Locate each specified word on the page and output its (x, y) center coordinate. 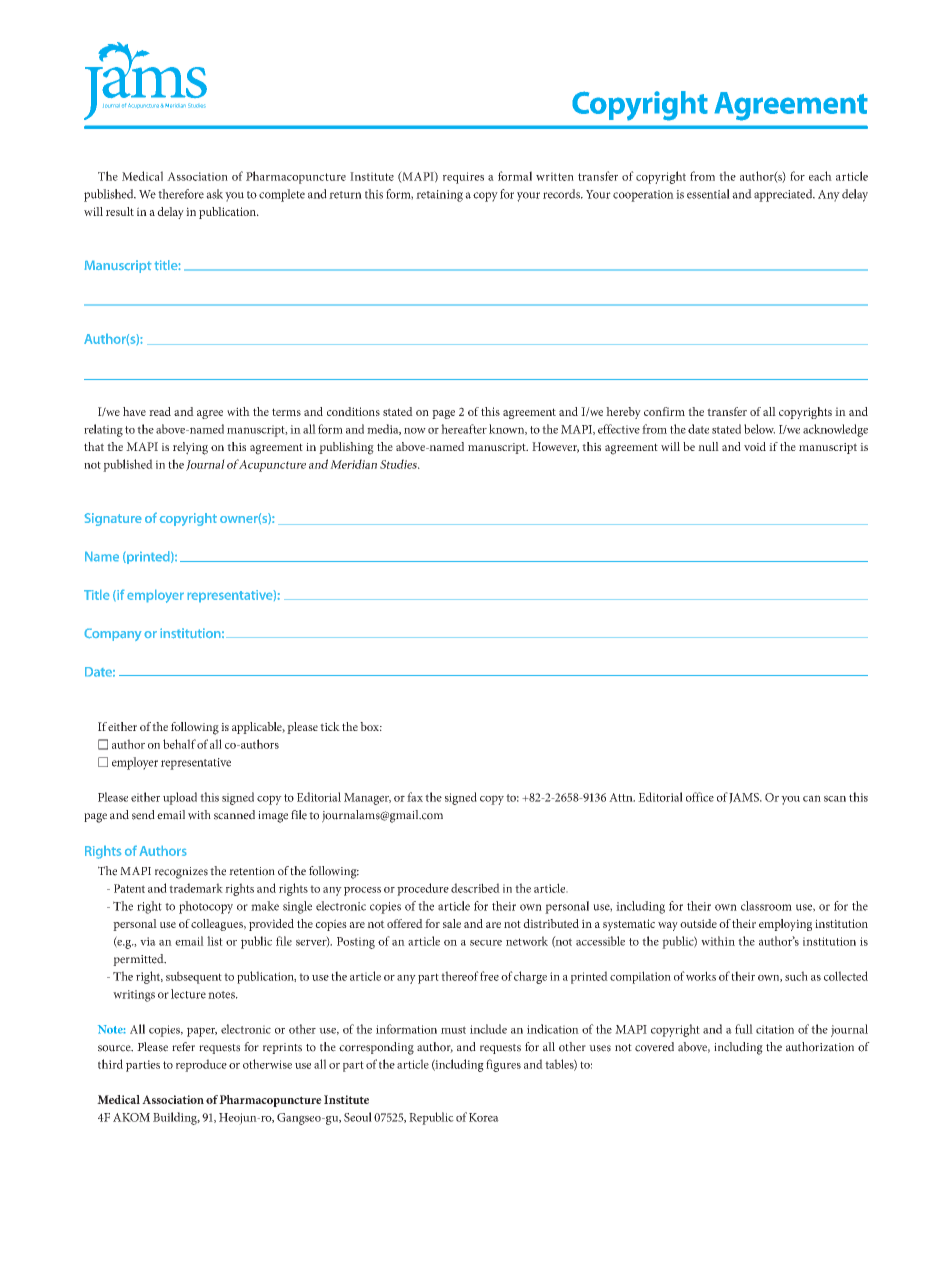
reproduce (201, 1065)
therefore (181, 194)
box (371, 726)
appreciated (784, 195)
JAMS (745, 798)
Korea (484, 1117)
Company (113, 635)
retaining (439, 196)
